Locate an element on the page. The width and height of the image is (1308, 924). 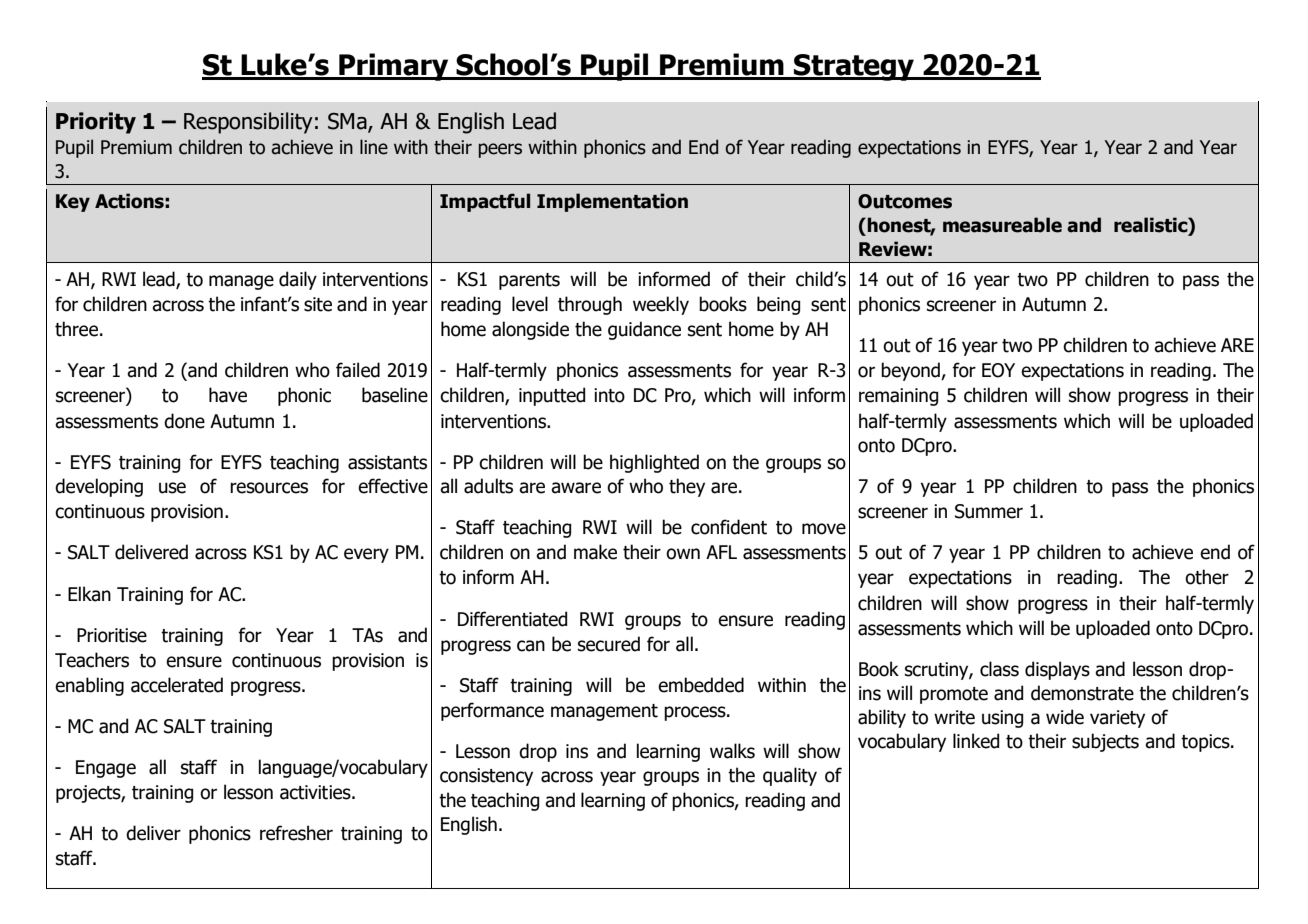
Outcomes is located at coordinates (905, 201).
